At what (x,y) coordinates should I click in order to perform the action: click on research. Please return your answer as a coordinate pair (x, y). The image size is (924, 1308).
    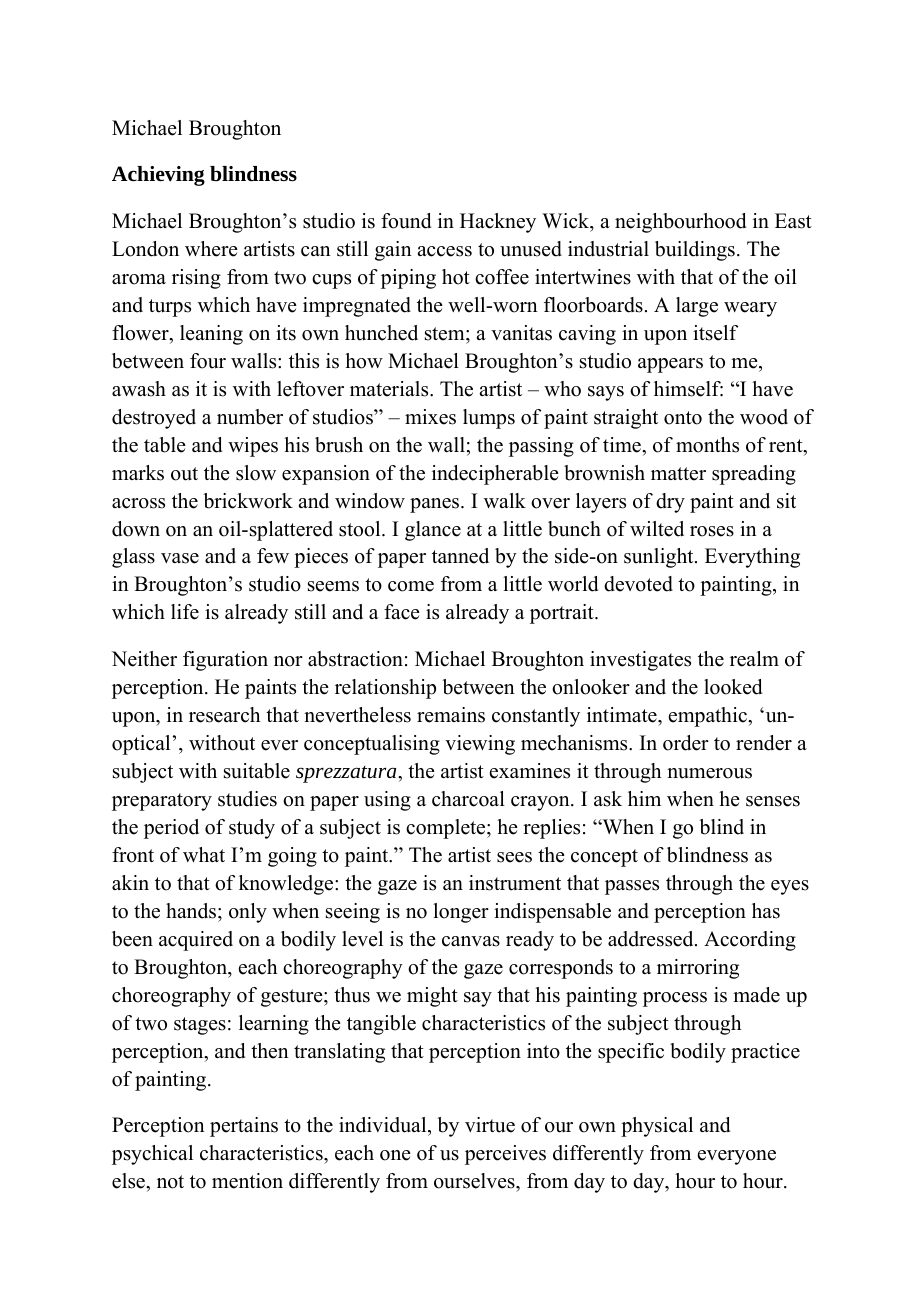
    Looking at the image, I should click on (224, 715).
